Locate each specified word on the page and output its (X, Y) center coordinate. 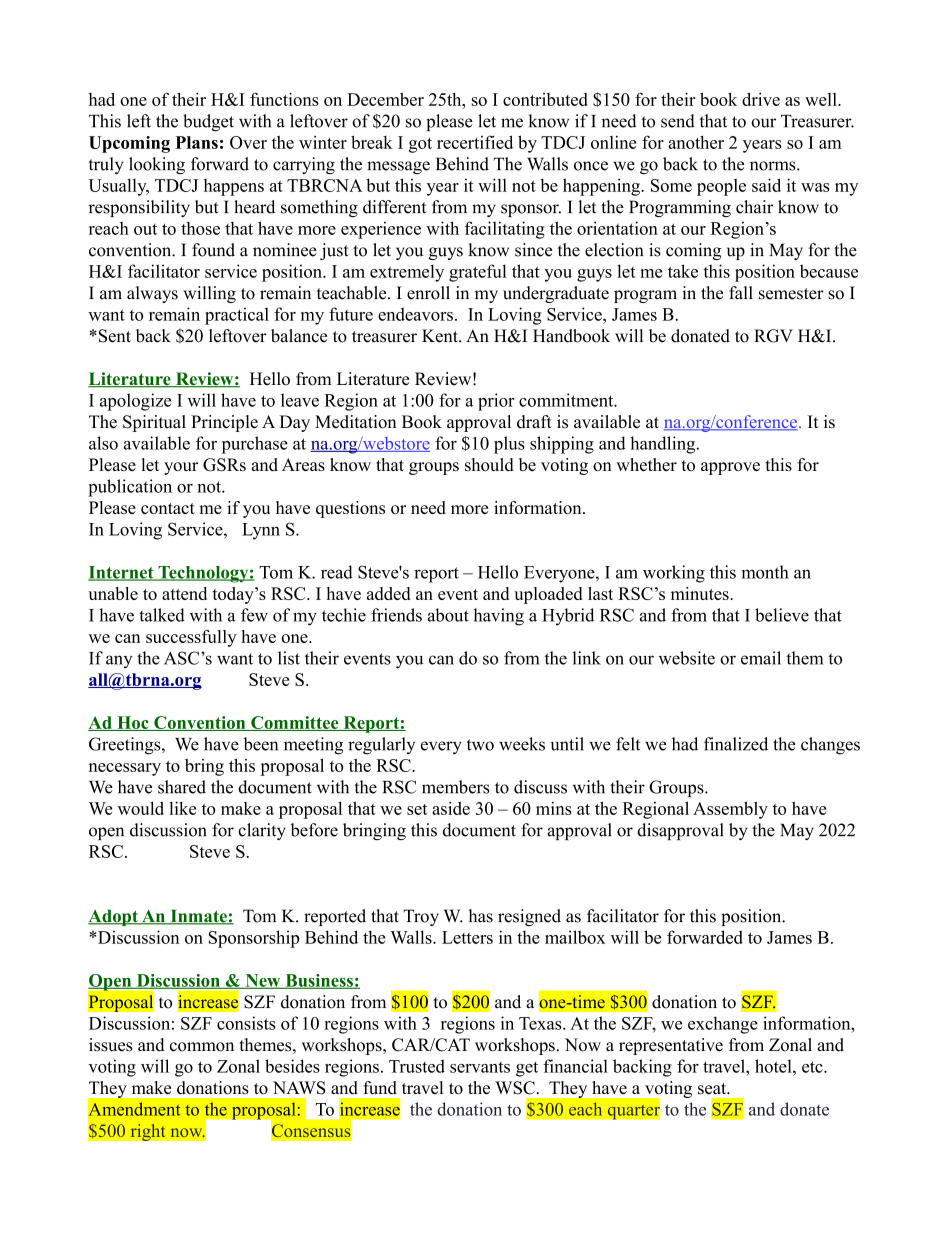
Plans (196, 142)
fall (741, 293)
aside (451, 808)
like (182, 808)
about (448, 615)
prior (496, 402)
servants (480, 1067)
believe (782, 615)
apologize (135, 402)
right (148, 1132)
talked (162, 615)
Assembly (730, 810)
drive (761, 99)
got (420, 145)
